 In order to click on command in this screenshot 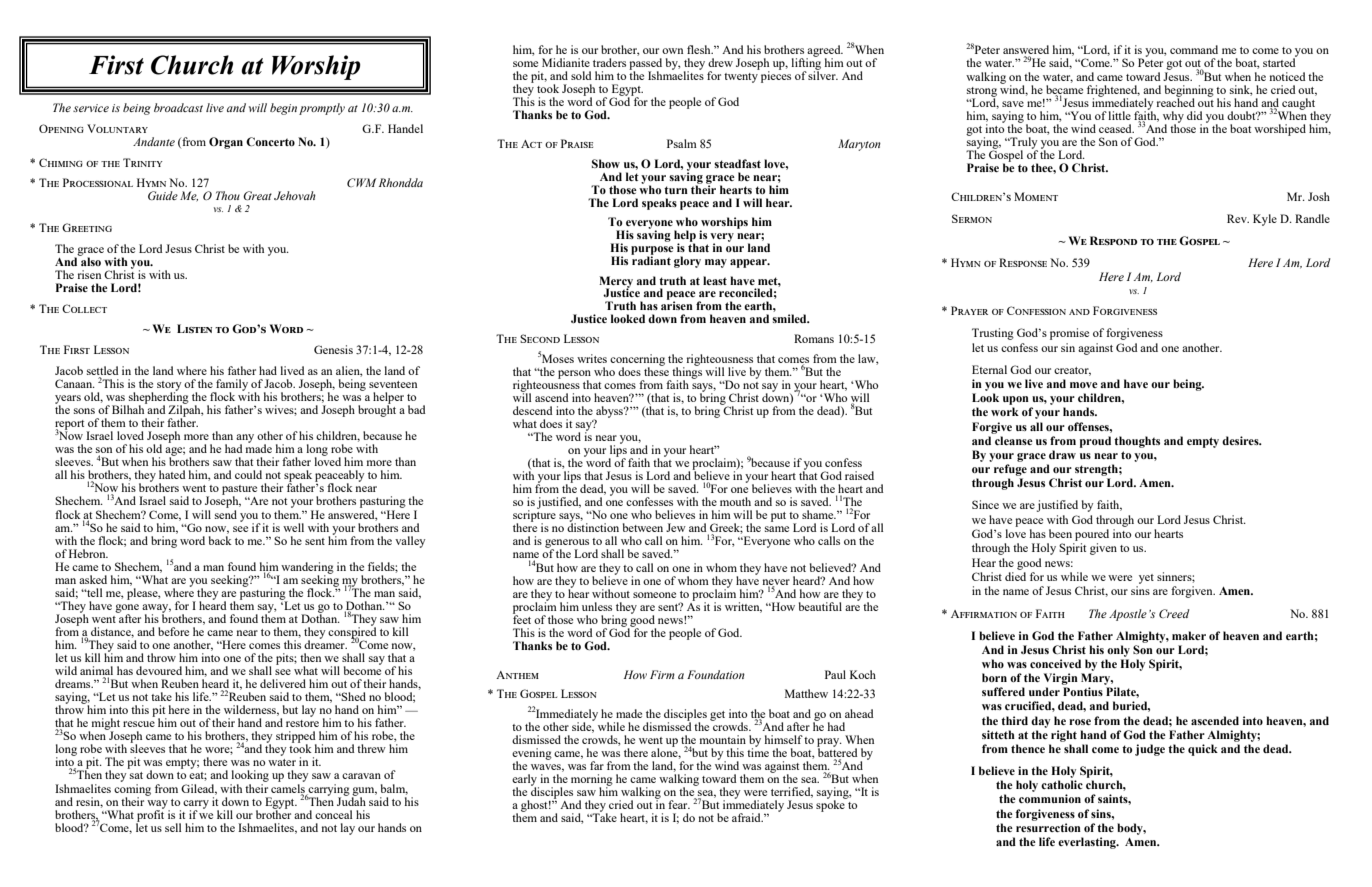, I will do `click(1194, 49)`.
